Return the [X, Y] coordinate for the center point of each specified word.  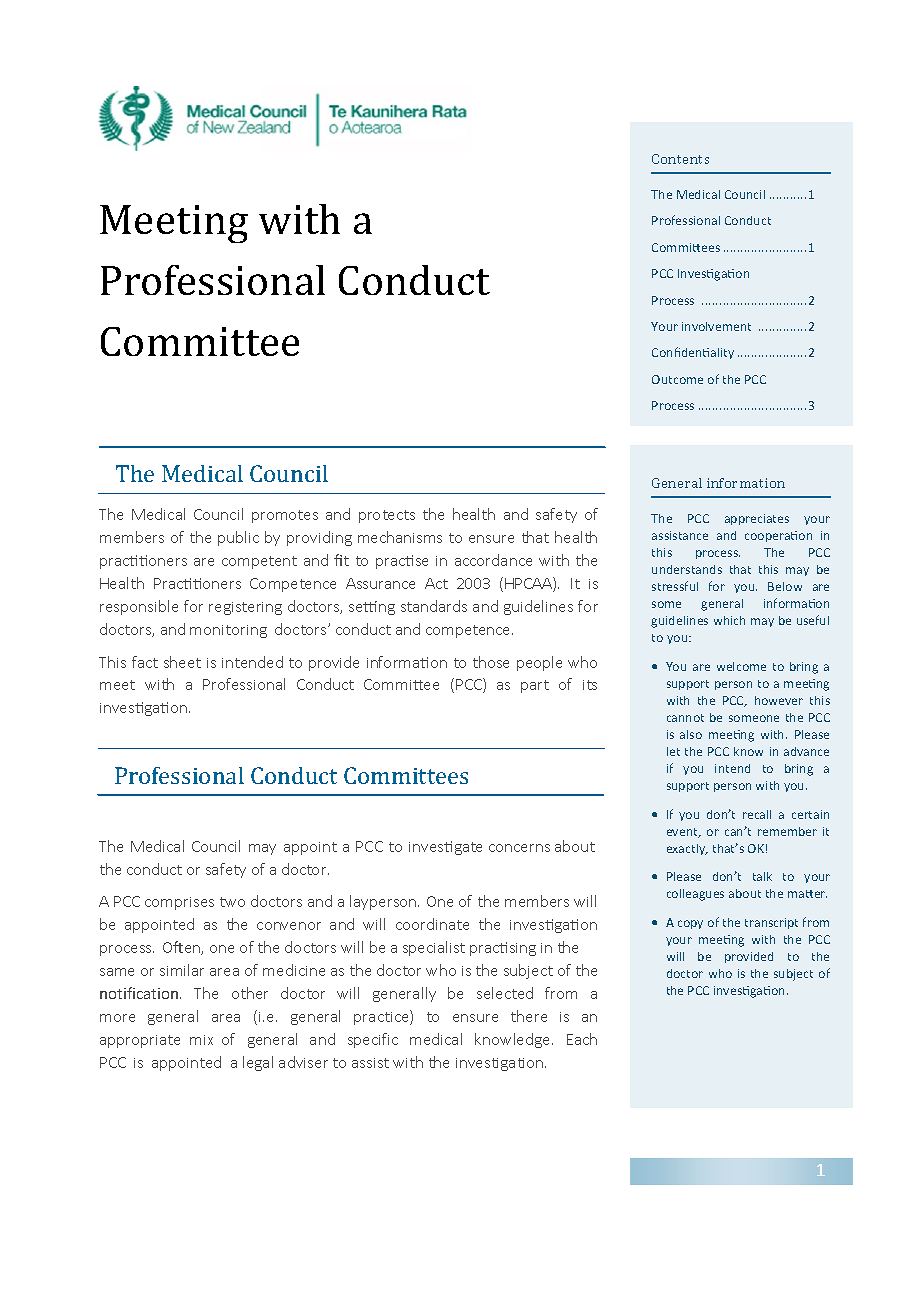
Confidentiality [693, 353]
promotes [285, 516]
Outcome [677, 379]
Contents [680, 159]
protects [387, 516]
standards [434, 606]
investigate [445, 848]
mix [201, 1040]
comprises [179, 903]
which [729, 620]
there [529, 1016]
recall [757, 814]
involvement [716, 326]
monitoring [228, 631]
